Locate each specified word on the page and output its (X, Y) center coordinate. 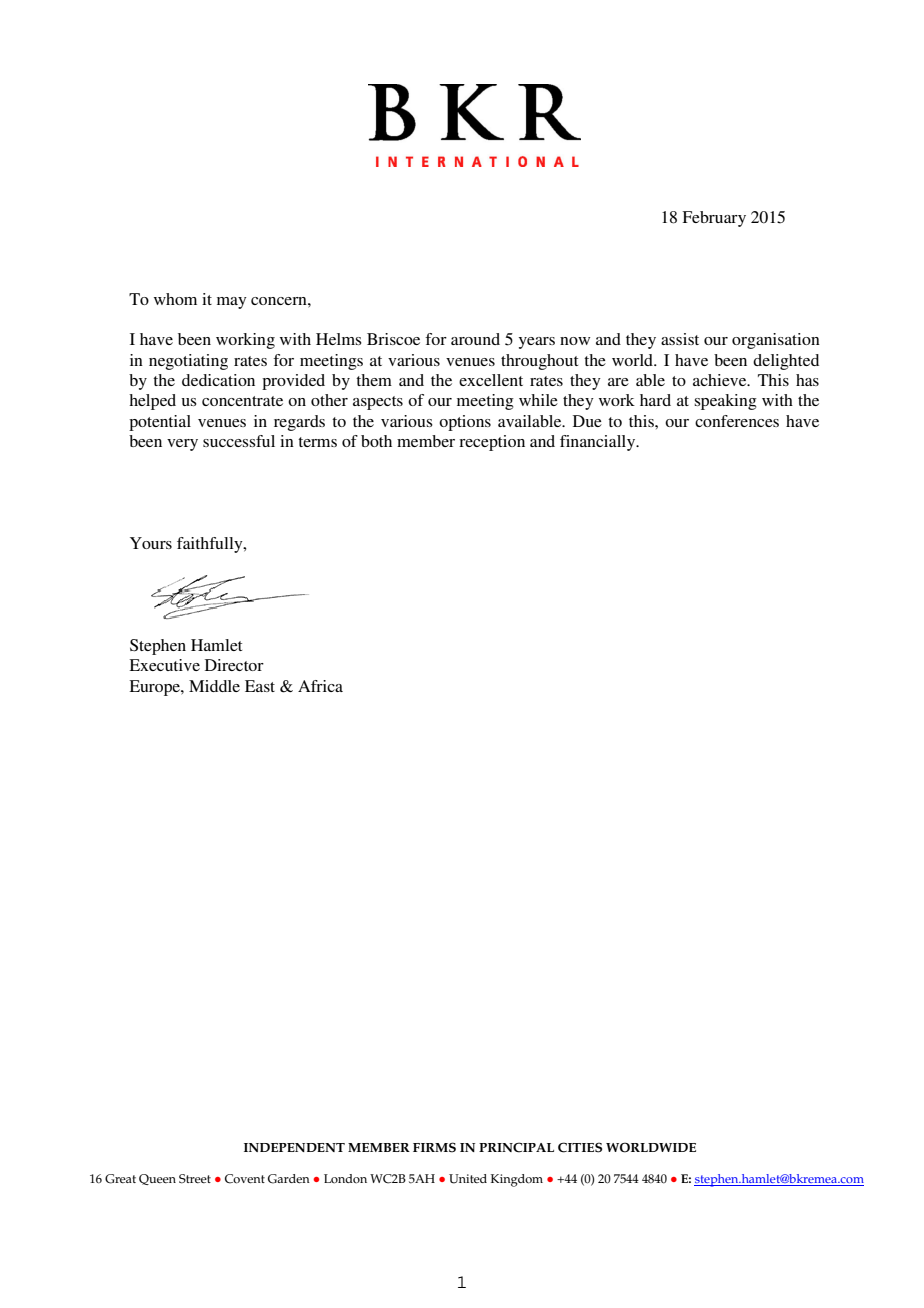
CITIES (580, 1147)
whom (175, 299)
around (475, 339)
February (714, 219)
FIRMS (434, 1147)
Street (195, 1179)
